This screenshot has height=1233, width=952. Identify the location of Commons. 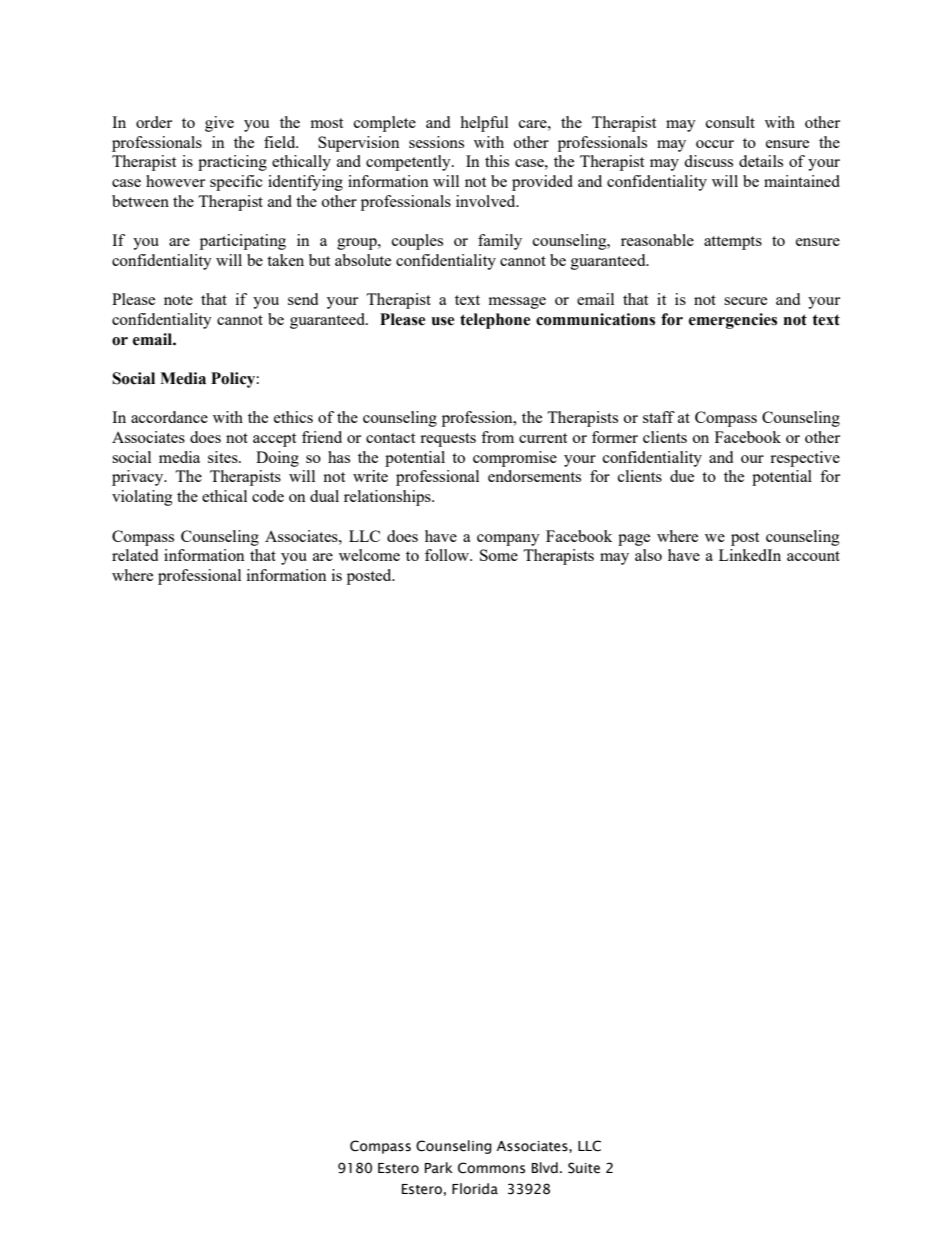
(491, 1168).
